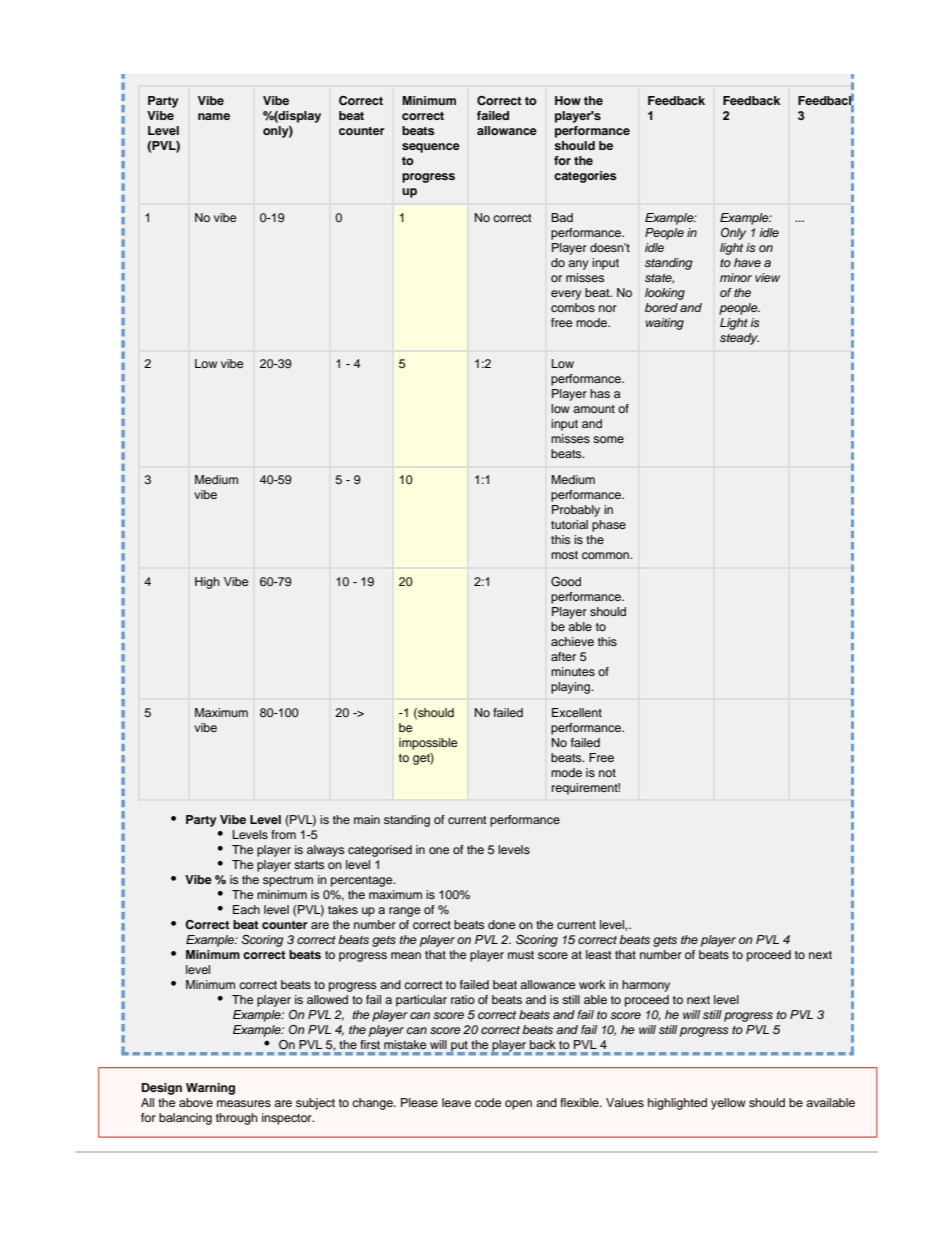 The width and height of the screenshot is (952, 1233). Describe the element at coordinates (244, 1103) in the screenshot. I see `measures` at that location.
